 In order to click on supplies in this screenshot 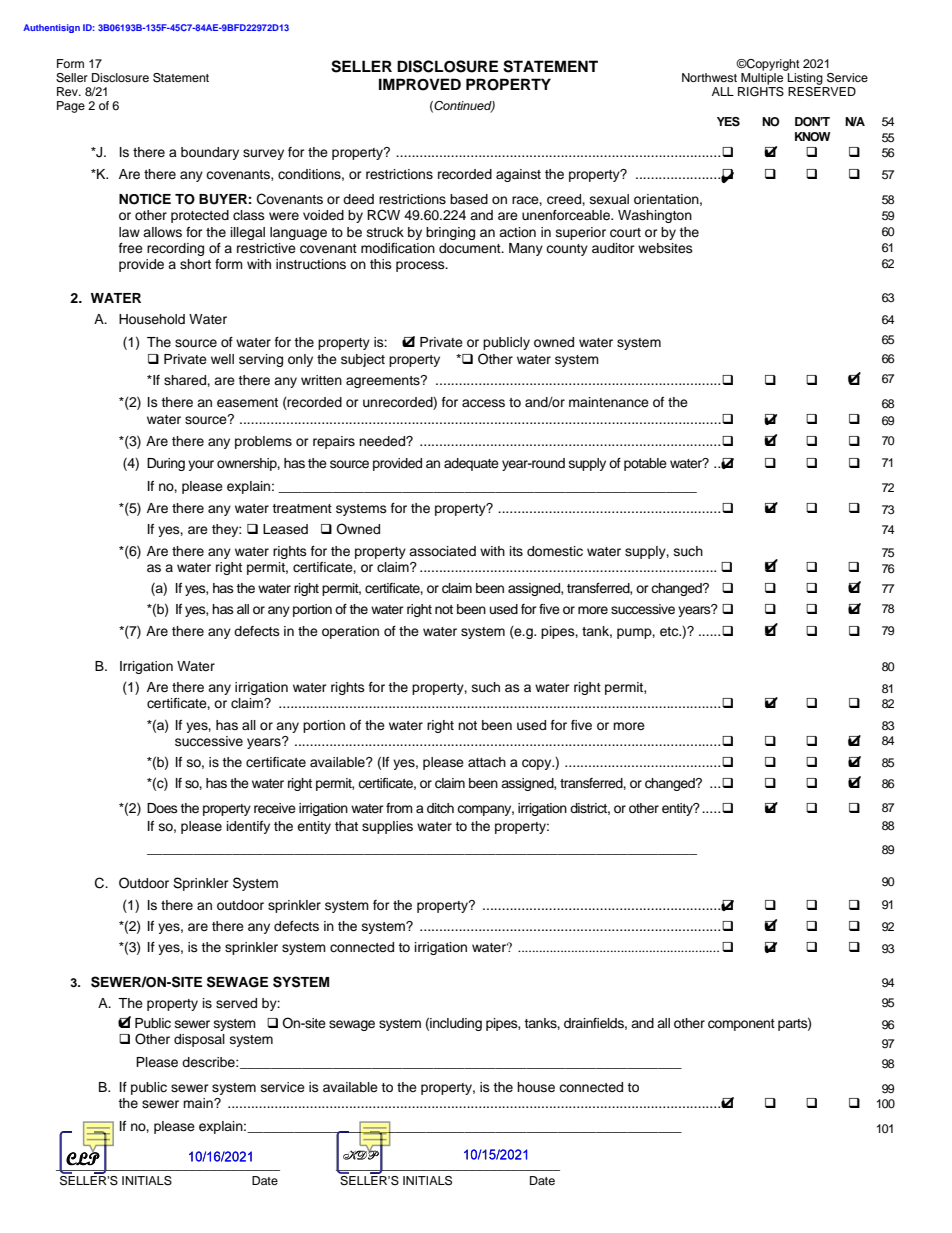, I will do `click(387, 827)`.
